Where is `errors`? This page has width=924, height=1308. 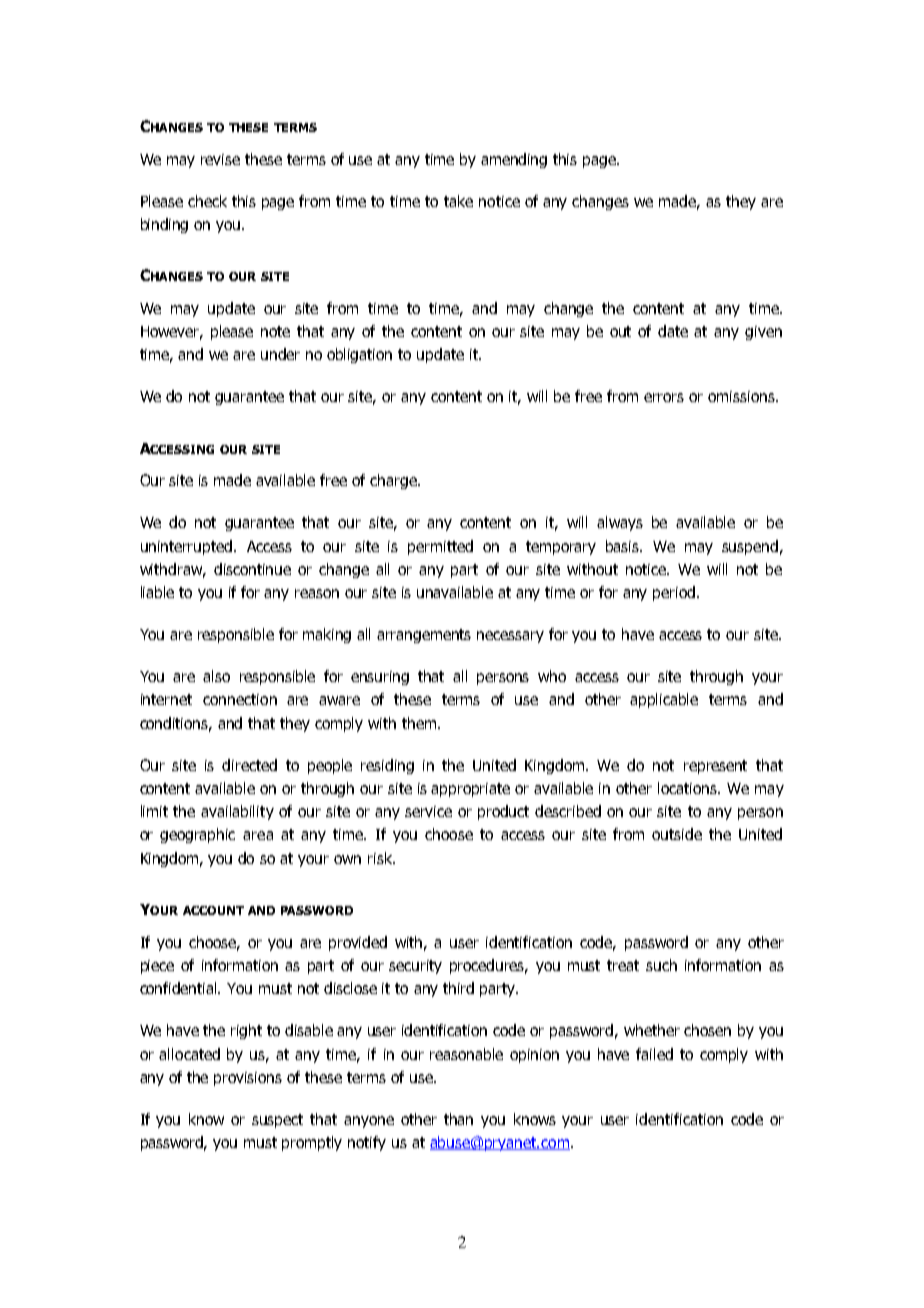
errors is located at coordinates (664, 397).
